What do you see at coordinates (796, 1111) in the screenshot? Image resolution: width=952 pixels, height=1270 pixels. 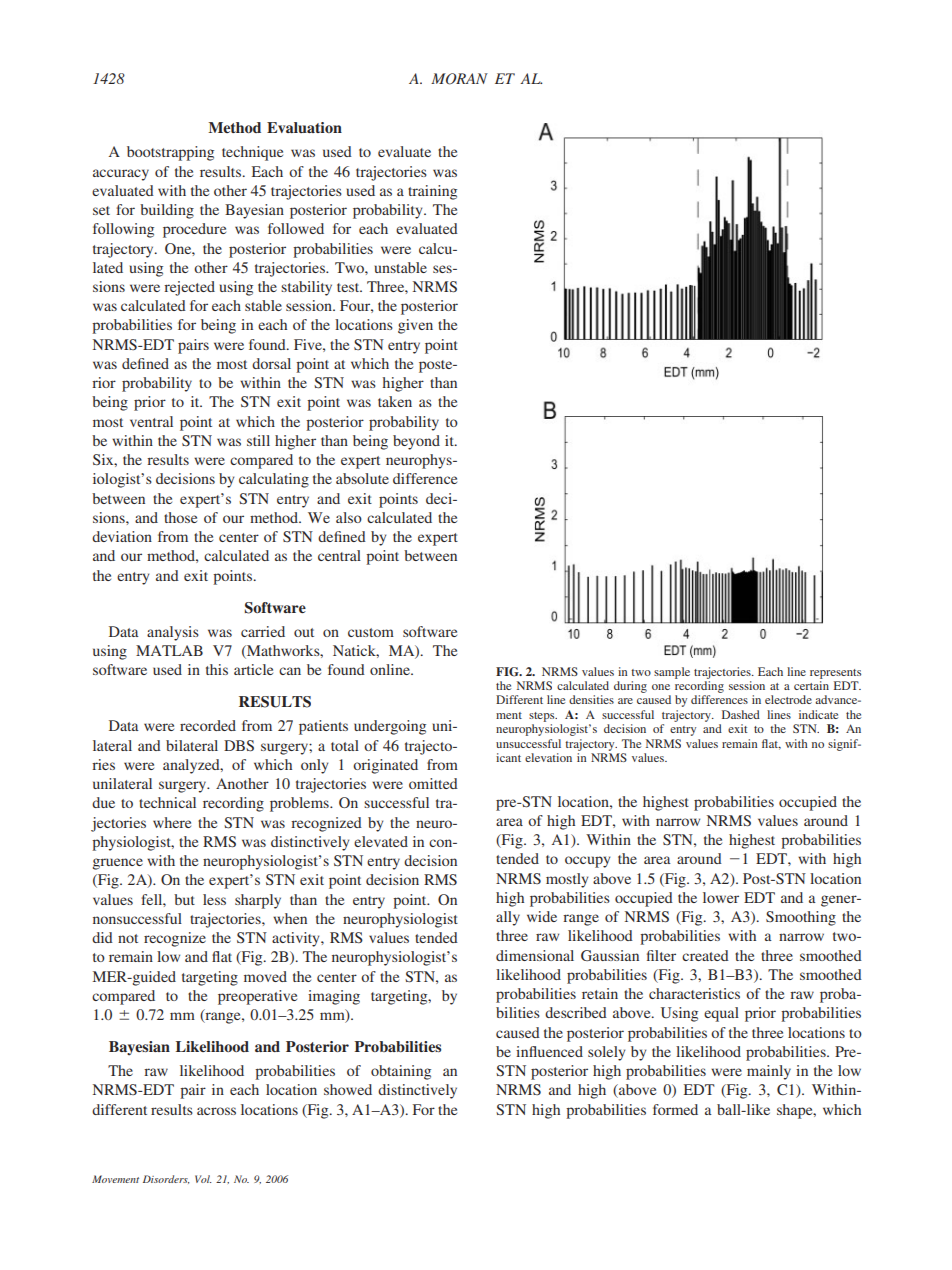 I see `shape` at bounding box center [796, 1111].
